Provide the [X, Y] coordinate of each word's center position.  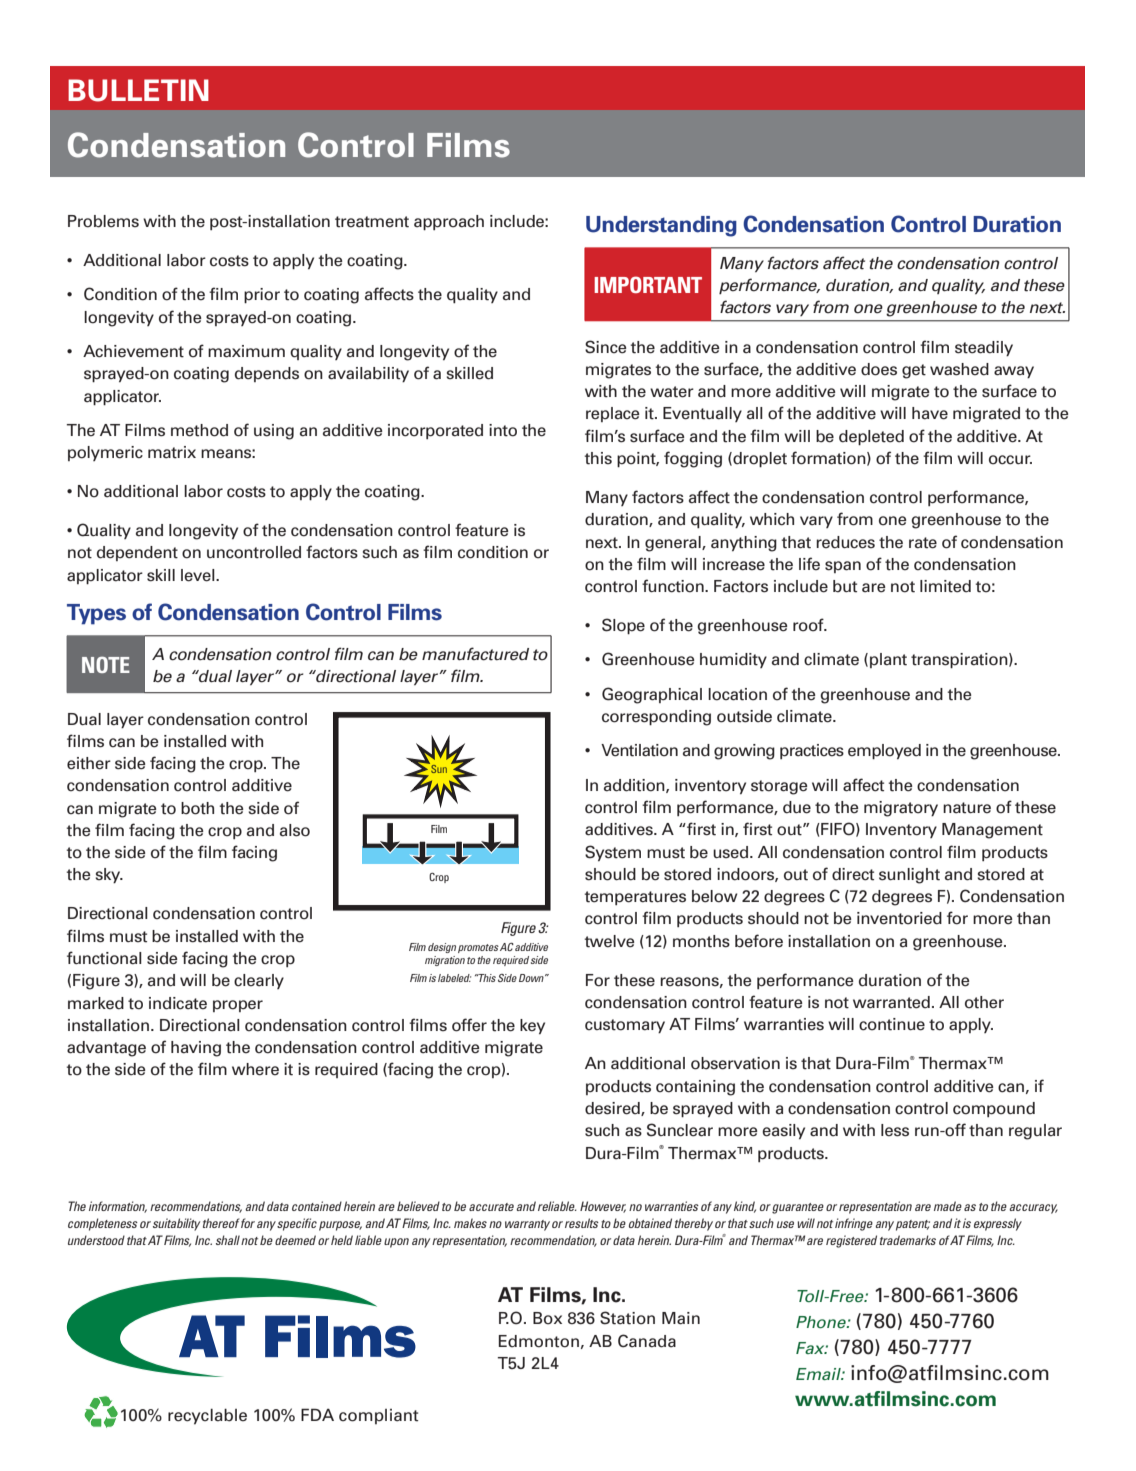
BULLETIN [138, 90]
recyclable [207, 1416]
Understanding [661, 226]
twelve [610, 941]
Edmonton [539, 1341]
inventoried [899, 918]
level [199, 575]
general [674, 544]
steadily [984, 348]
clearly [259, 981]
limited [945, 586]
